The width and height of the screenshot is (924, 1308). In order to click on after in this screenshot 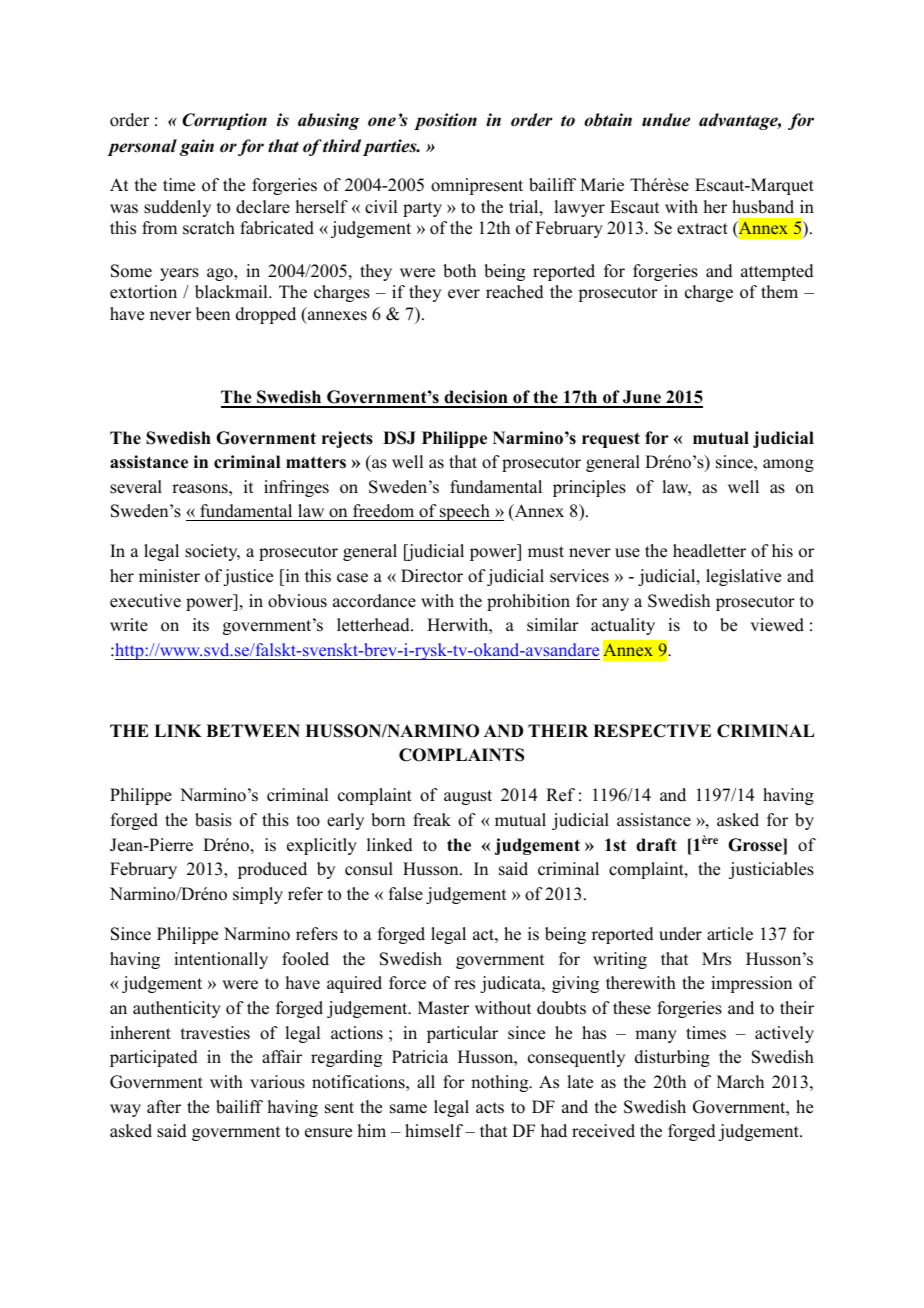, I will do `click(164, 1107)`.
